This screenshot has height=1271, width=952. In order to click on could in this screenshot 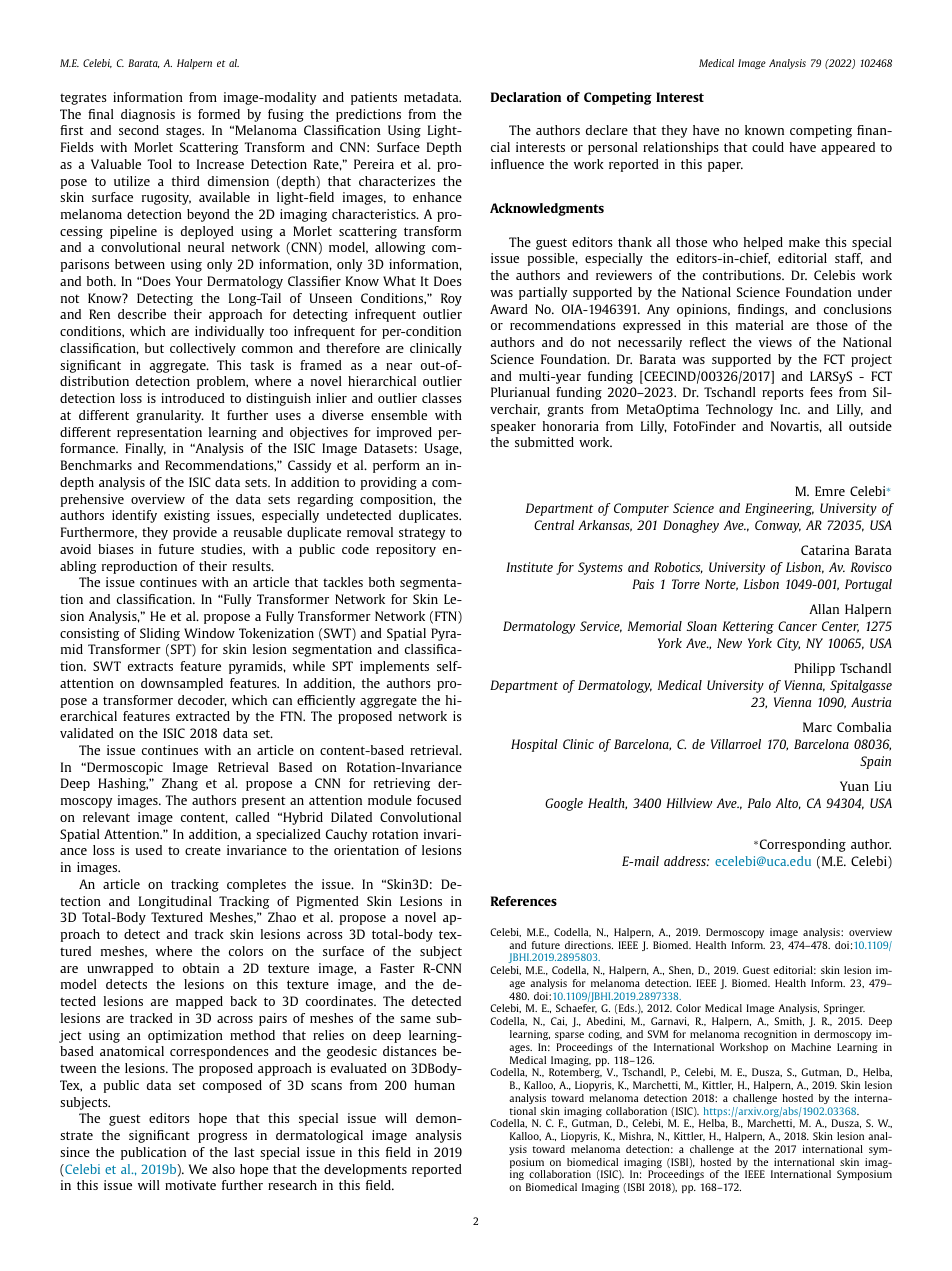, I will do `click(768, 147)`.
